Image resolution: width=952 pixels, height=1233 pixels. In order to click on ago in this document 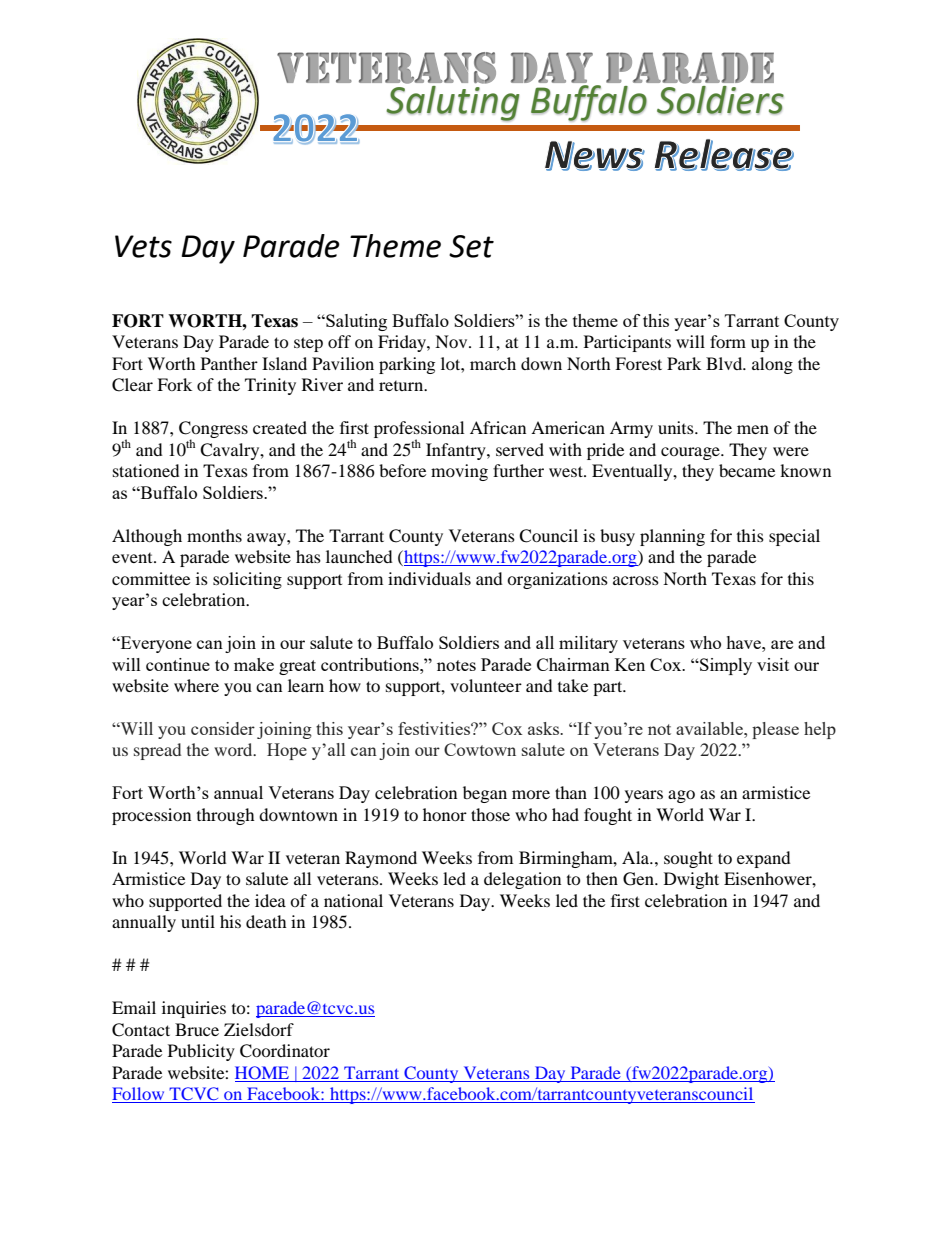, I will do `click(681, 796)`.
